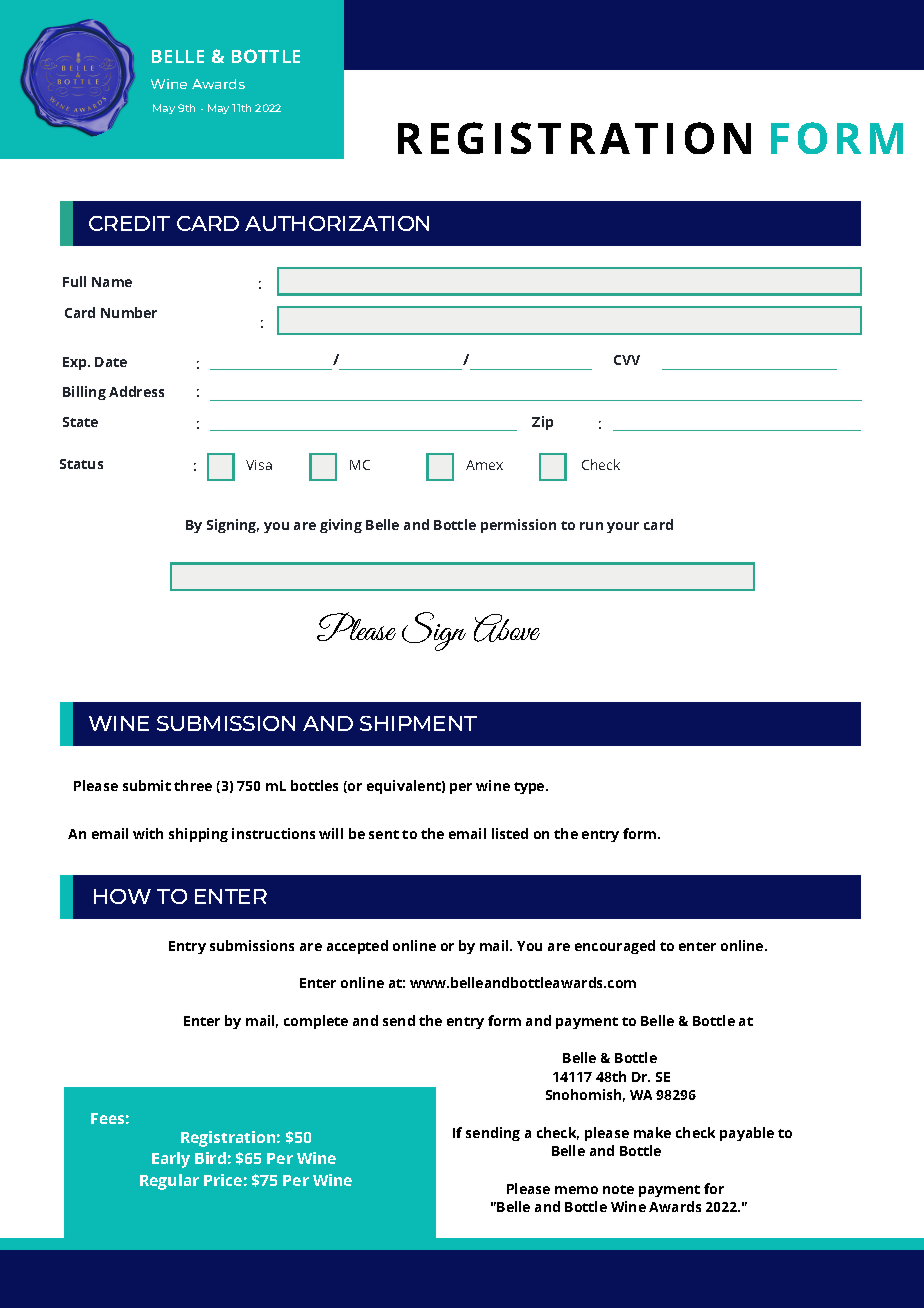 The height and width of the screenshot is (1308, 924). I want to click on Status, so click(81, 464).
